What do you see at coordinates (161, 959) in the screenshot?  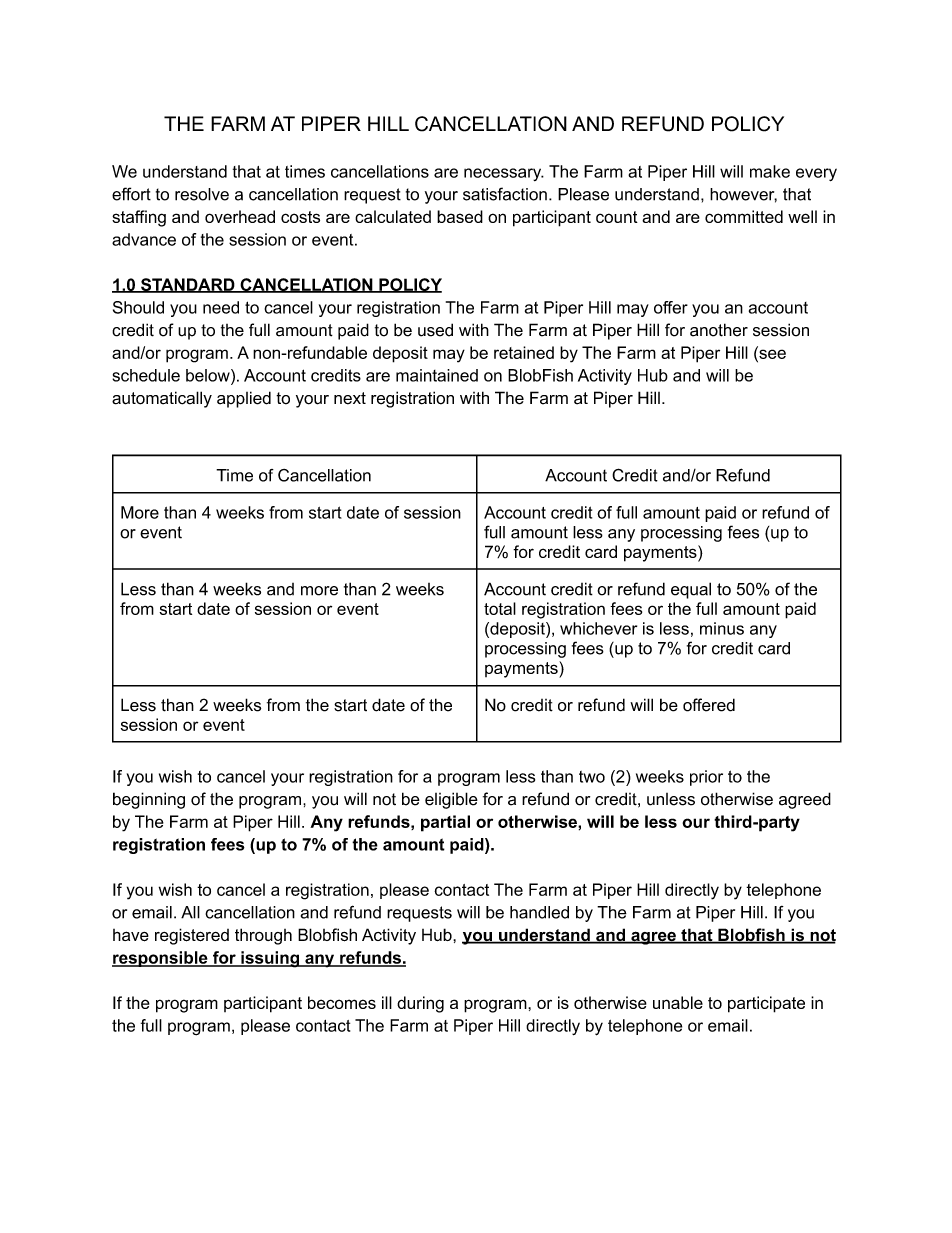 I see `responsible` at bounding box center [161, 959].
